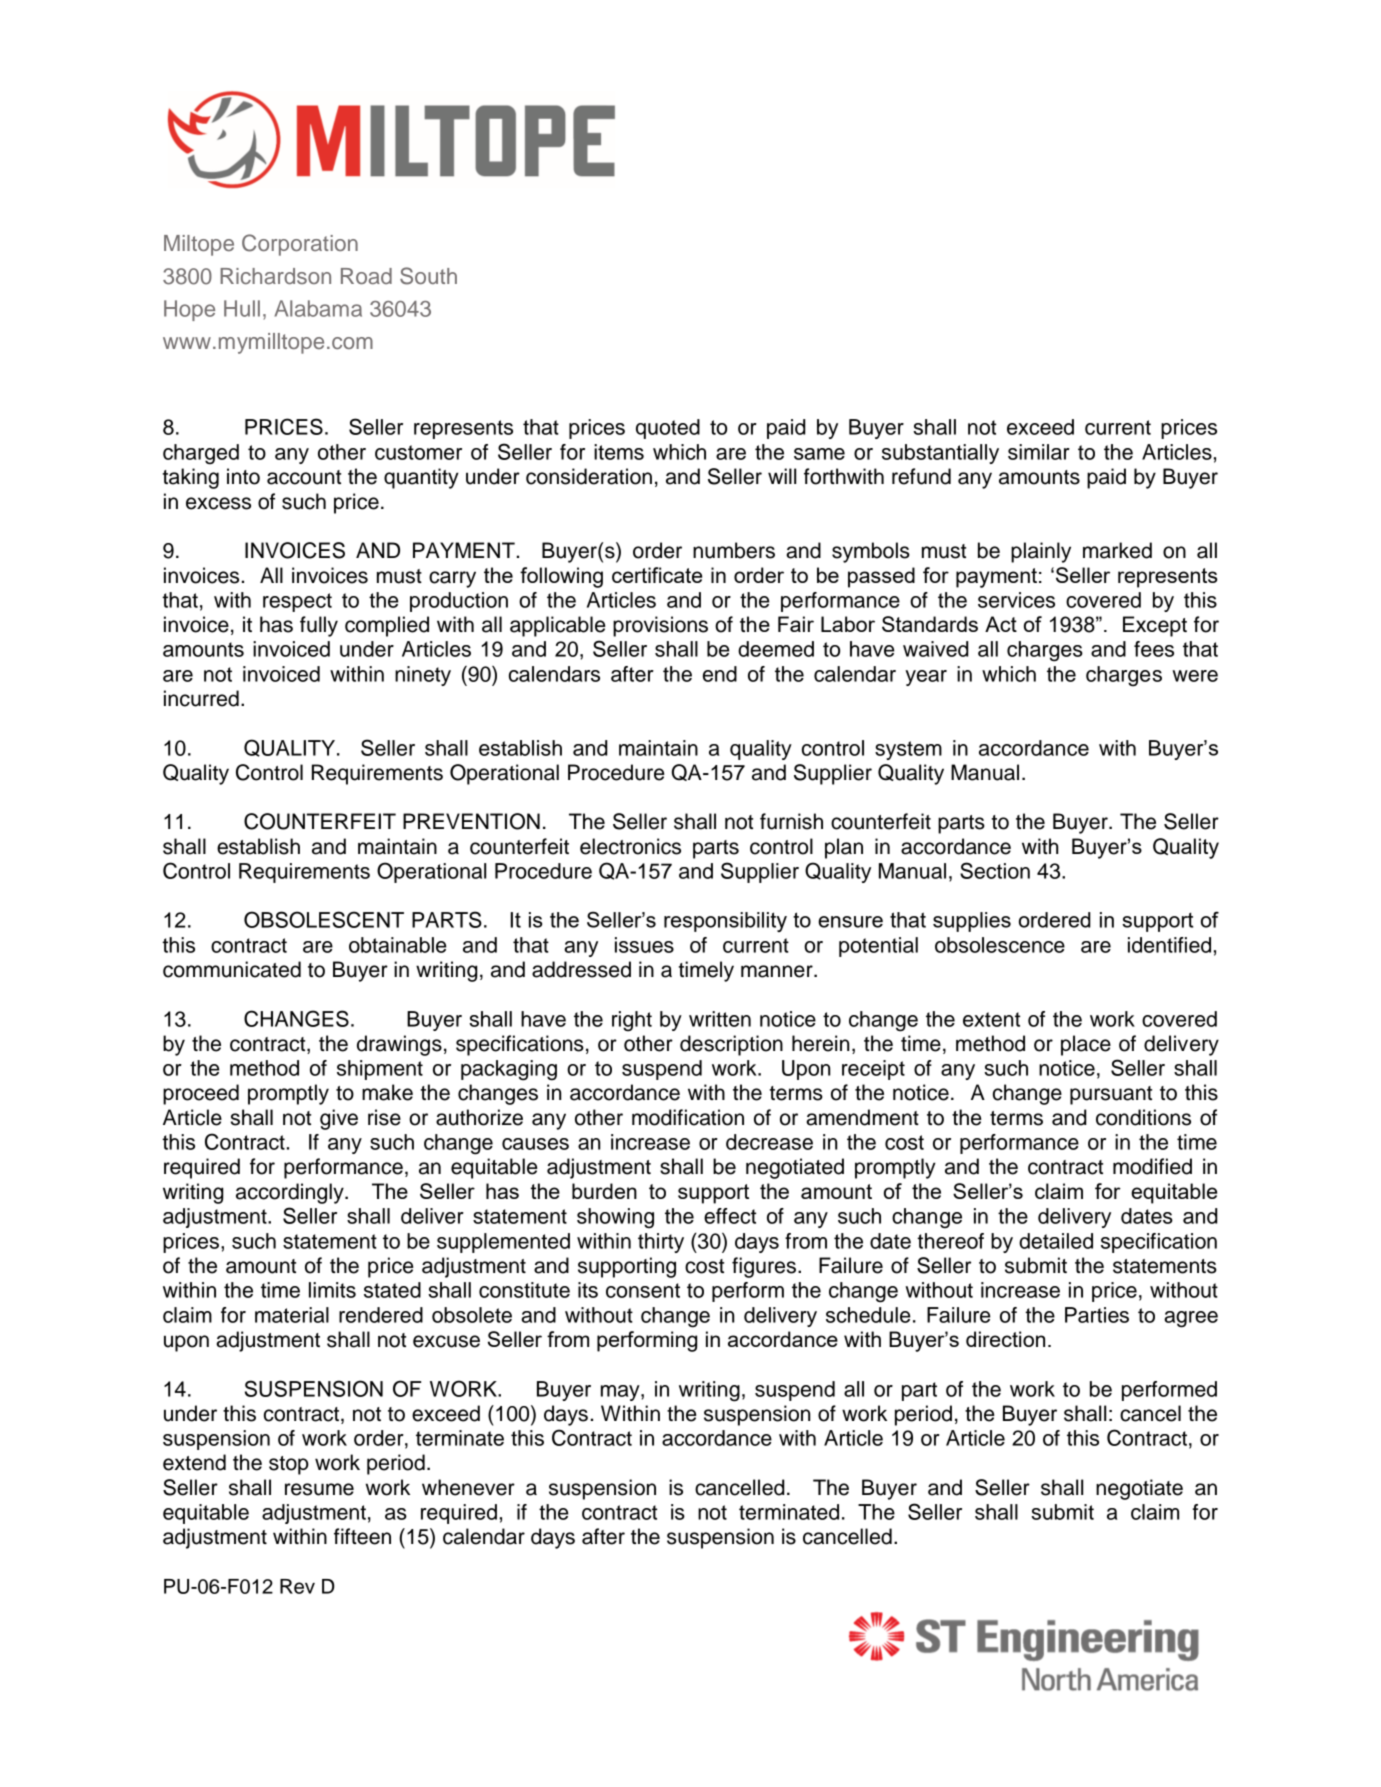 The height and width of the screenshot is (1787, 1381). I want to click on direction, so click(1005, 1339).
